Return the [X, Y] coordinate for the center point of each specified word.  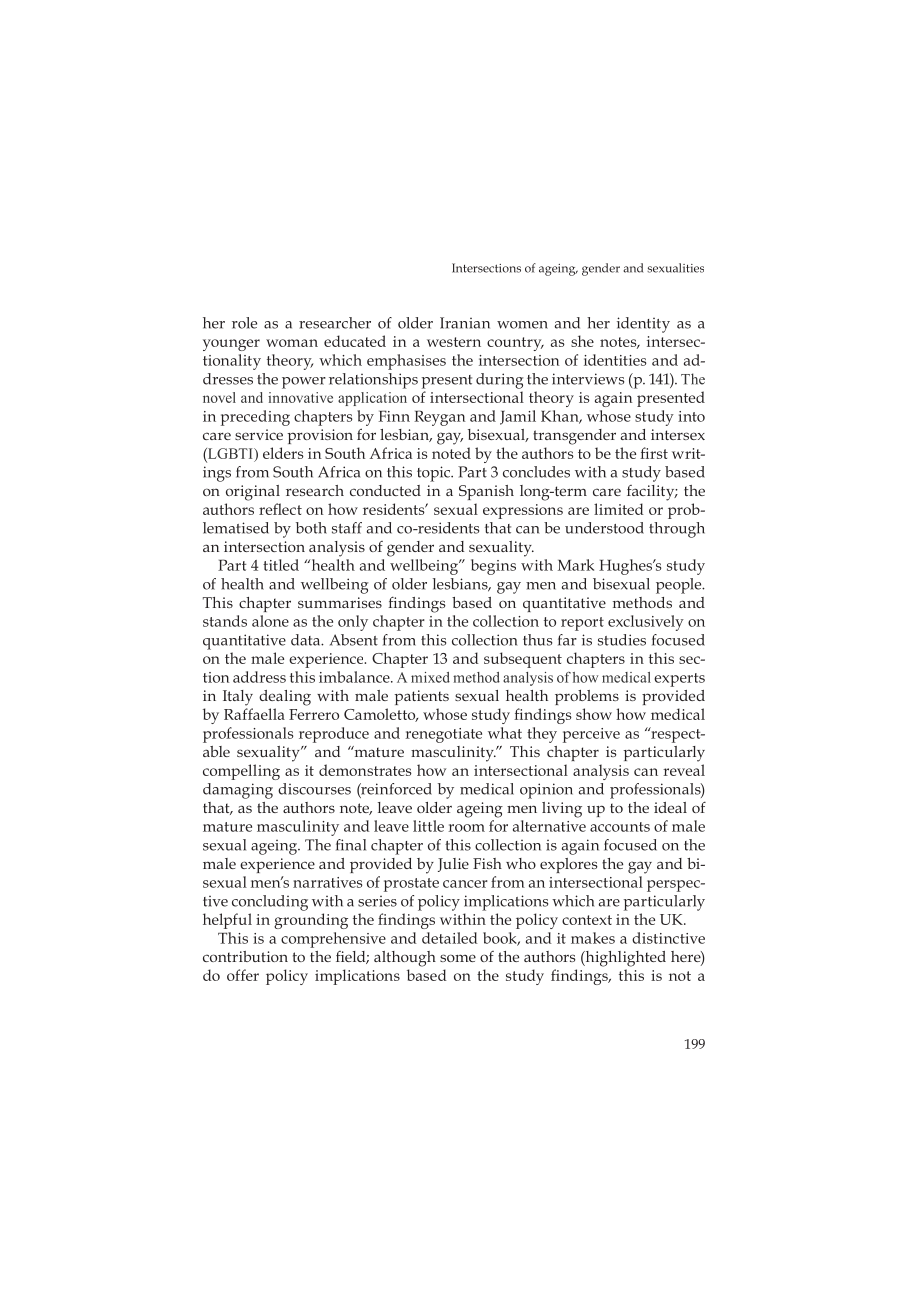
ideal [670, 807]
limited [619, 509]
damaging [238, 791]
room [466, 828]
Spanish [486, 492]
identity [643, 325]
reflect [280, 509]
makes [593, 938]
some [458, 958]
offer [243, 975]
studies [622, 640]
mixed [430, 677]
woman [292, 343]
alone [270, 621]
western [454, 342]
